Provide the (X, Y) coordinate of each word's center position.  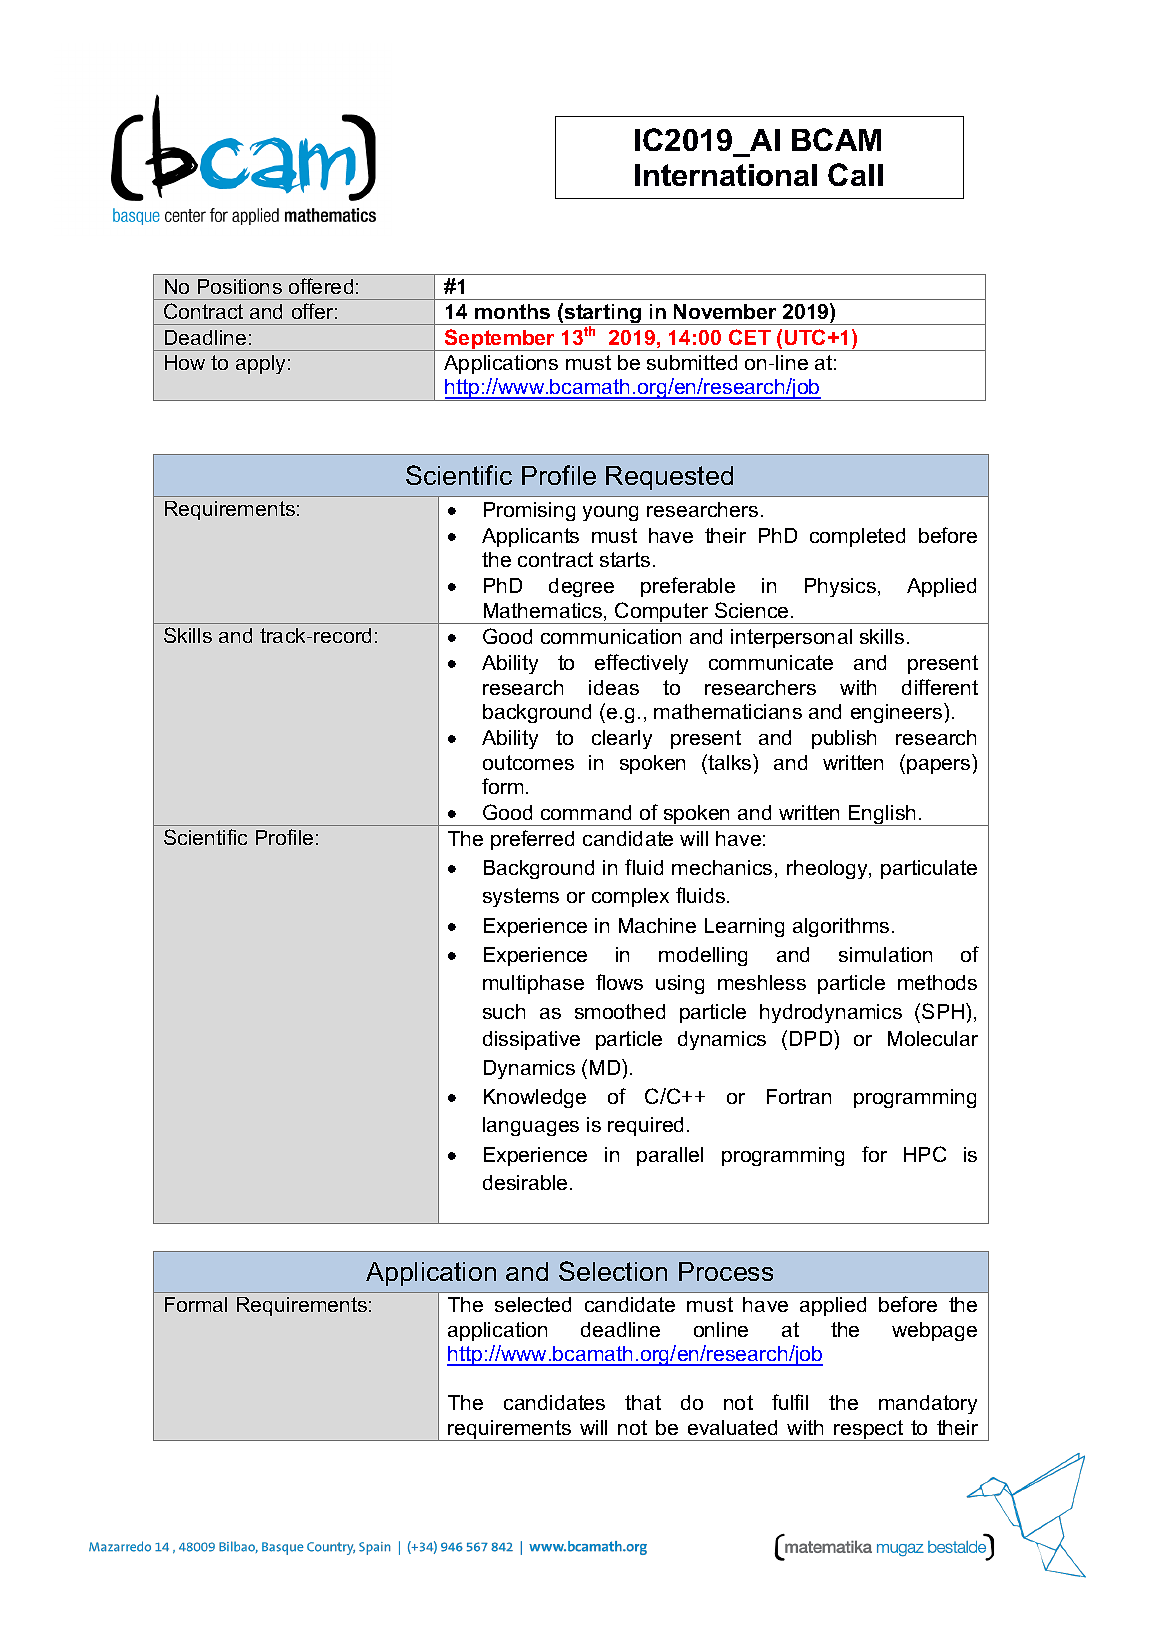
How (185, 362)
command (586, 812)
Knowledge (535, 1098)
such (504, 1011)
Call (855, 174)
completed (857, 537)
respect (869, 1430)
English (882, 815)
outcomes (528, 762)
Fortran (799, 1096)
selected (533, 1304)
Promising (529, 511)
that (643, 1402)
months (512, 311)
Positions (240, 286)
